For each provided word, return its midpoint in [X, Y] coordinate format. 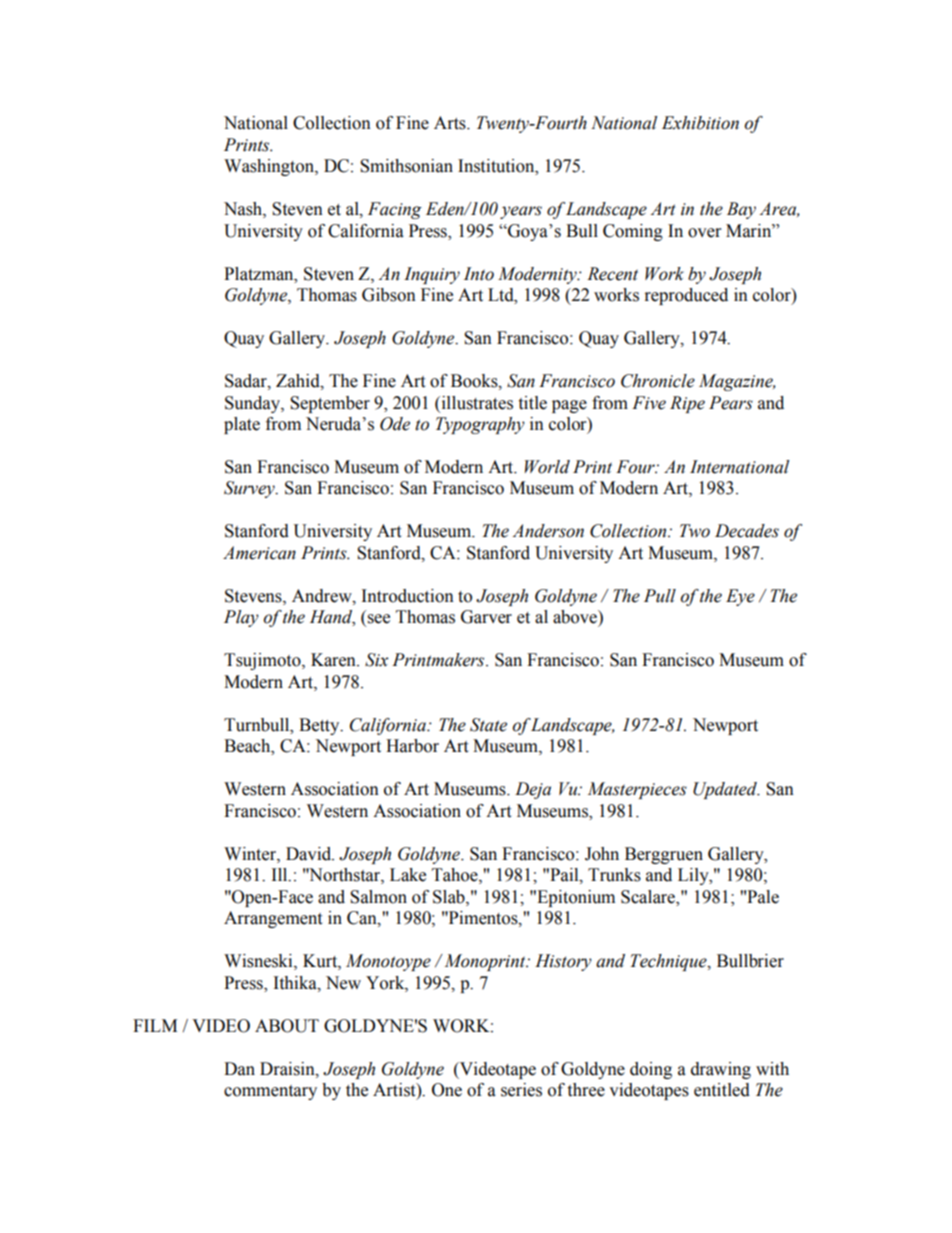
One [447, 1090]
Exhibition [700, 123]
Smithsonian [406, 166]
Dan [239, 1069]
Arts [451, 123]
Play [241, 618]
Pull [660, 596]
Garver [486, 617]
